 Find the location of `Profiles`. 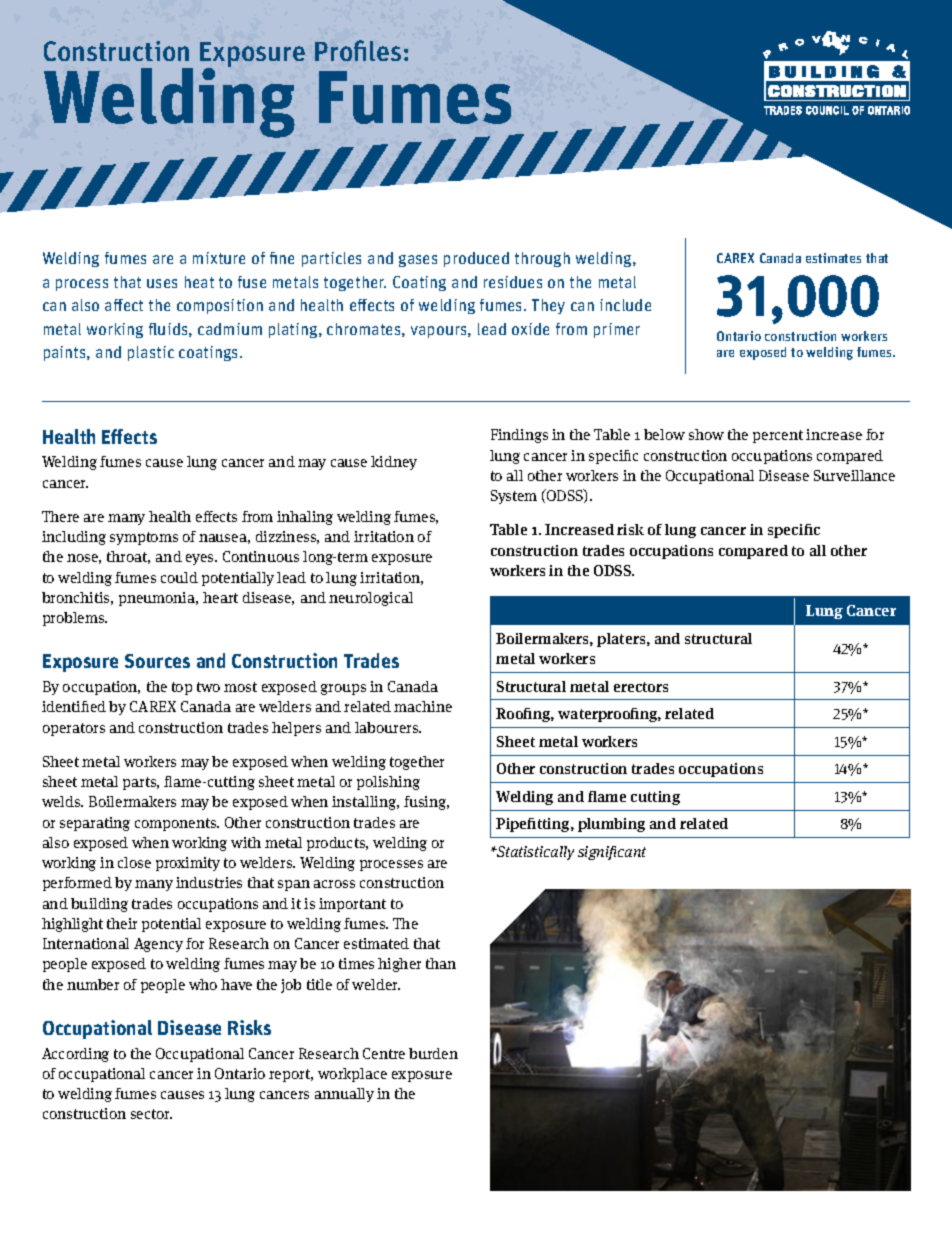

Profiles is located at coordinates (358, 50).
